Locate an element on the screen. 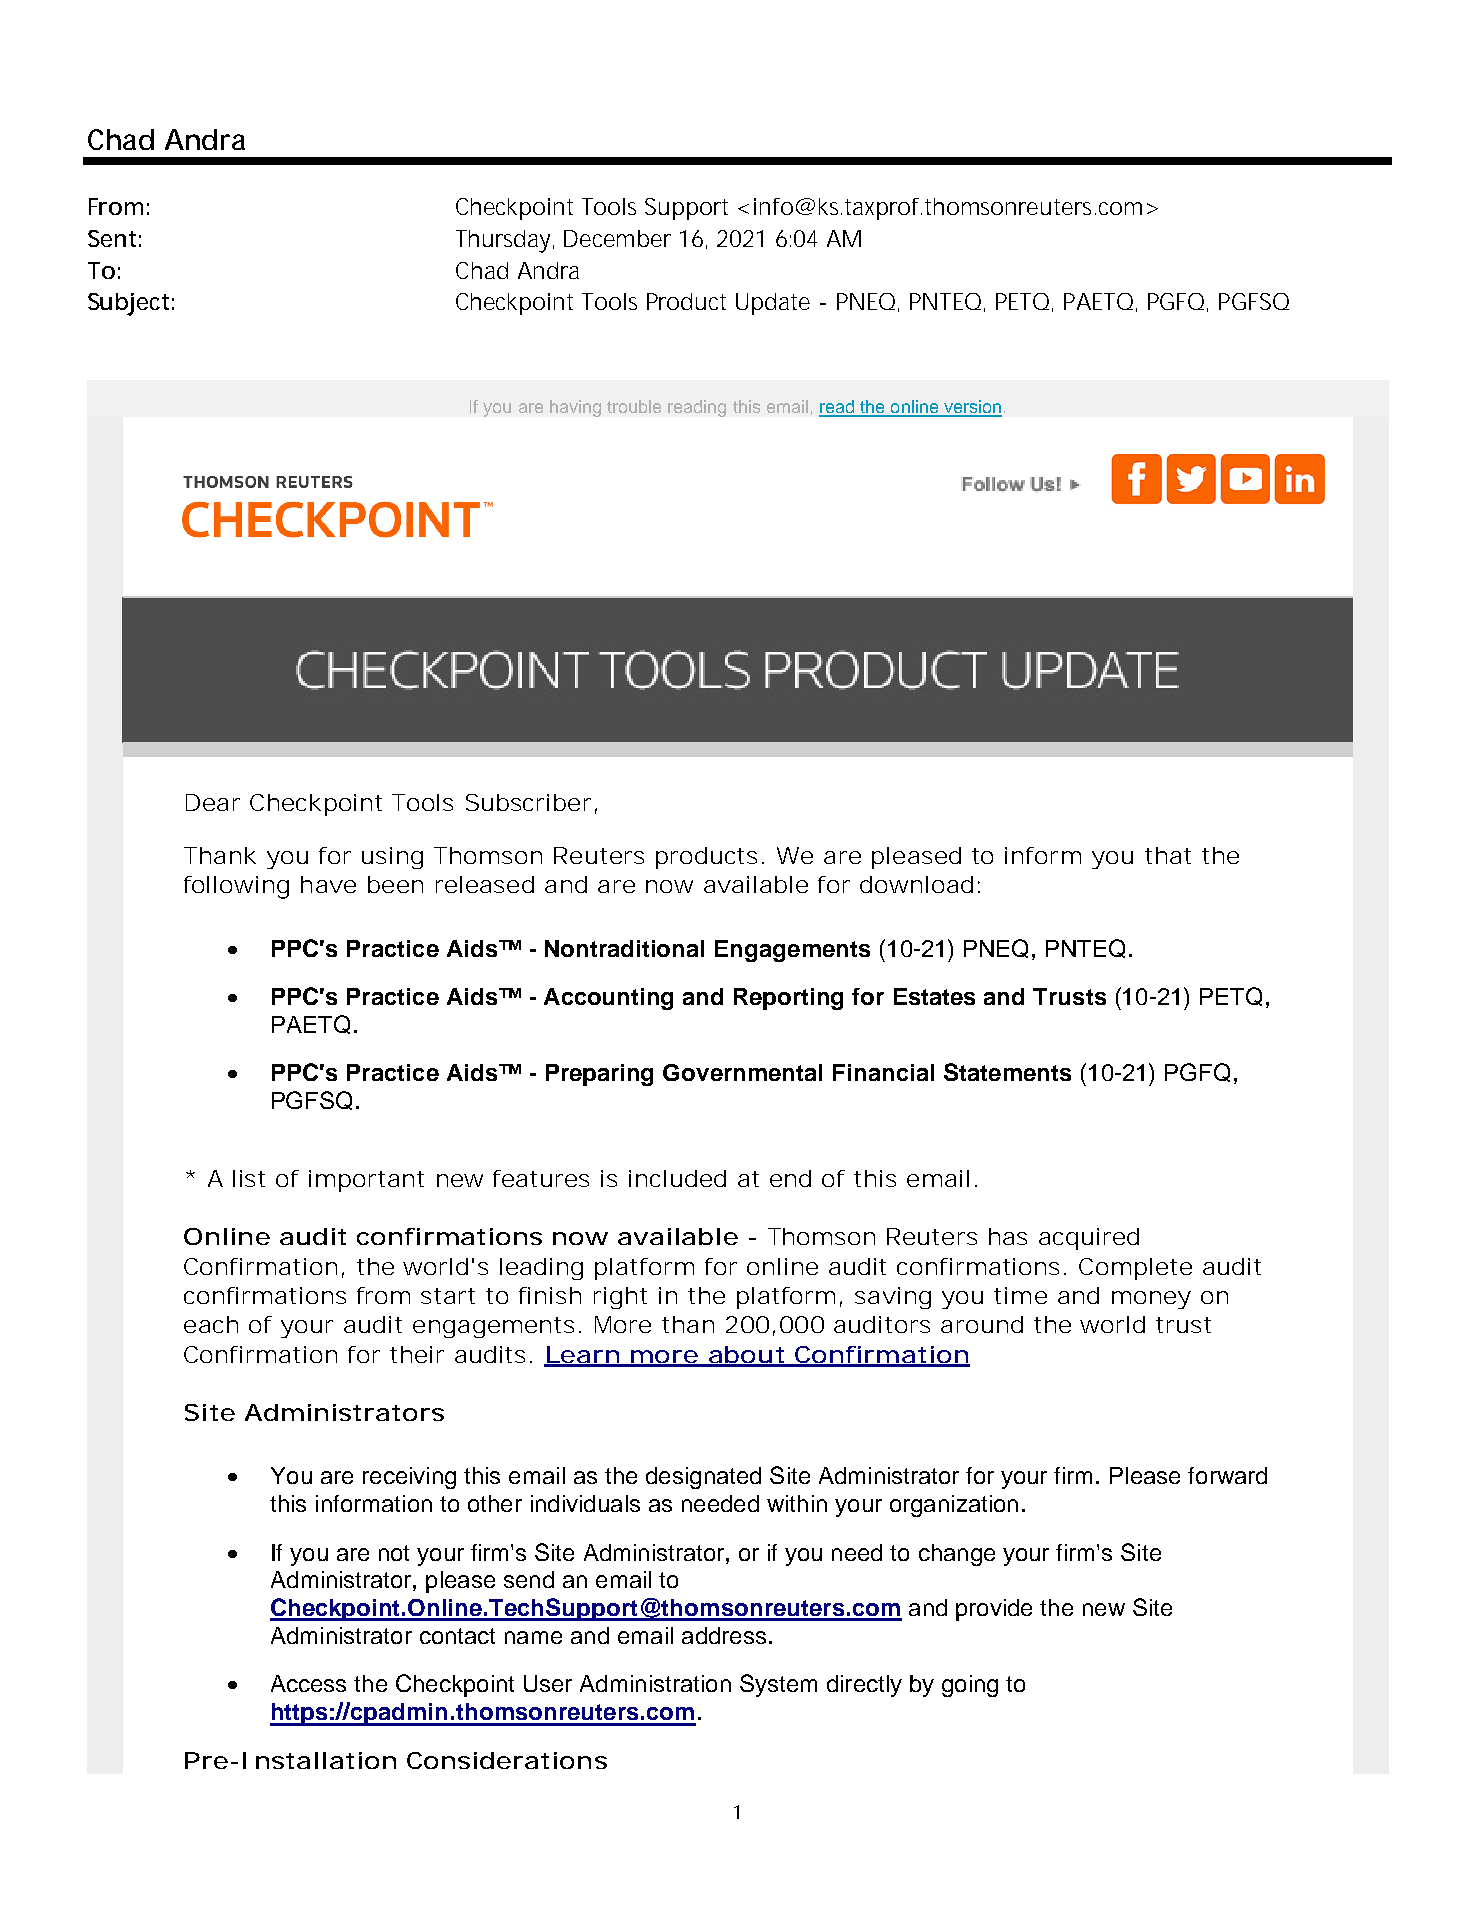  download is located at coordinates (916, 884).
